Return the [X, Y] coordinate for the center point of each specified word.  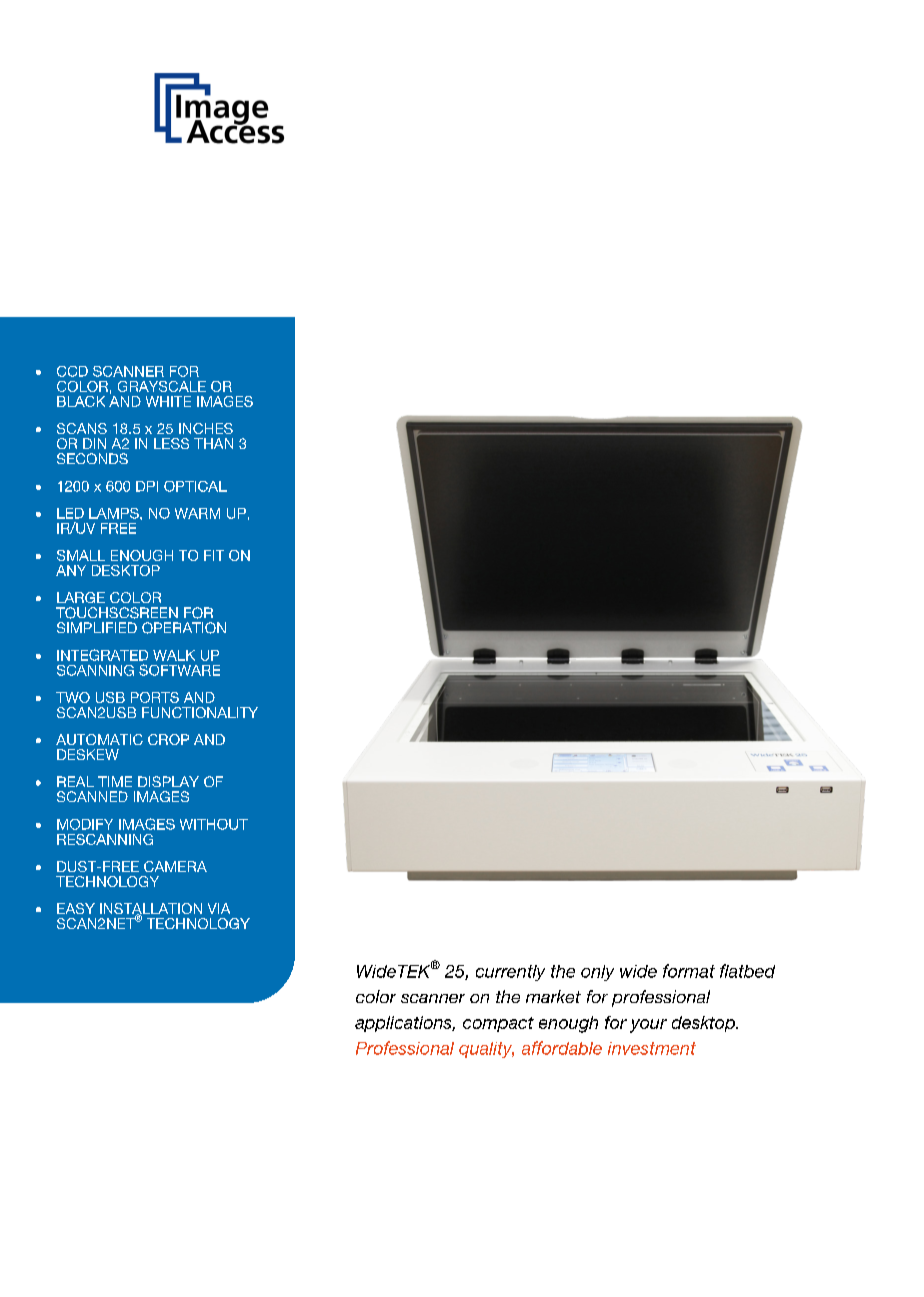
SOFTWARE [179, 670]
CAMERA [175, 866]
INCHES [206, 428]
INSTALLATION [151, 910]
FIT [214, 555]
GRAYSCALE [162, 386]
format [689, 971]
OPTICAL [195, 486]
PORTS [155, 697]
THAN [213, 443]
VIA [219, 908]
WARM [197, 513]
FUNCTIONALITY [200, 712]
